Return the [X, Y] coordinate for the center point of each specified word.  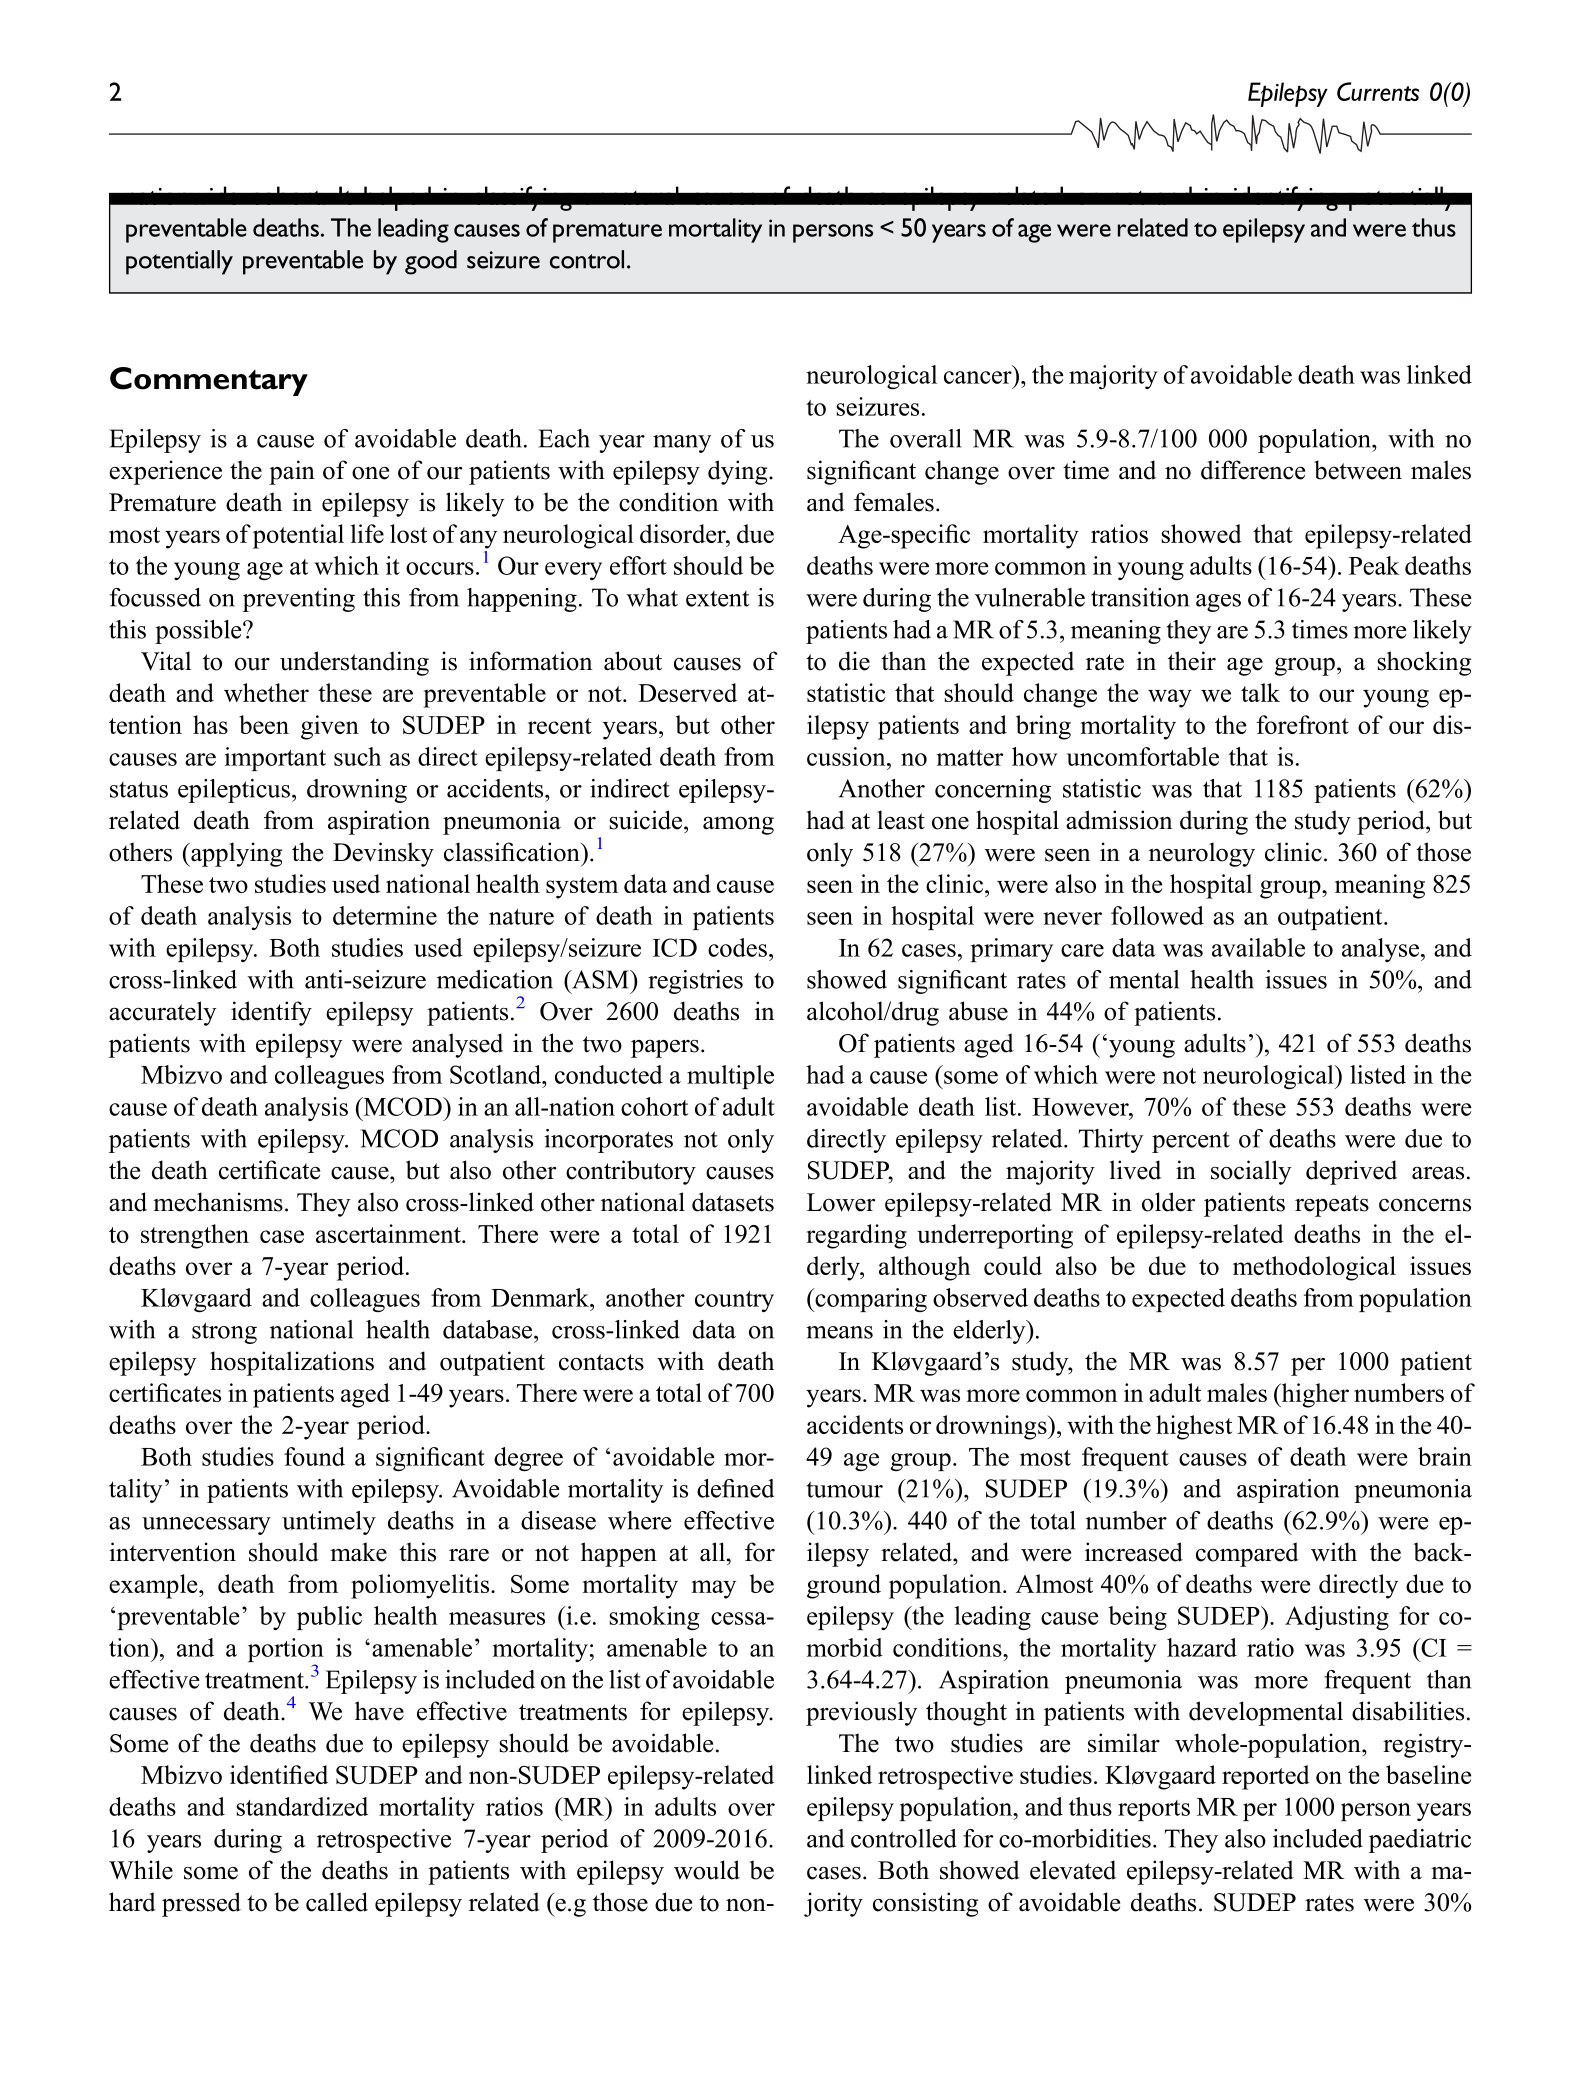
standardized [302, 1806]
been [264, 724]
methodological [1314, 1268]
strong [224, 1333]
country [734, 1301]
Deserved [687, 692]
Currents [1378, 91]
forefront [1302, 724]
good [431, 262]
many [682, 444]
